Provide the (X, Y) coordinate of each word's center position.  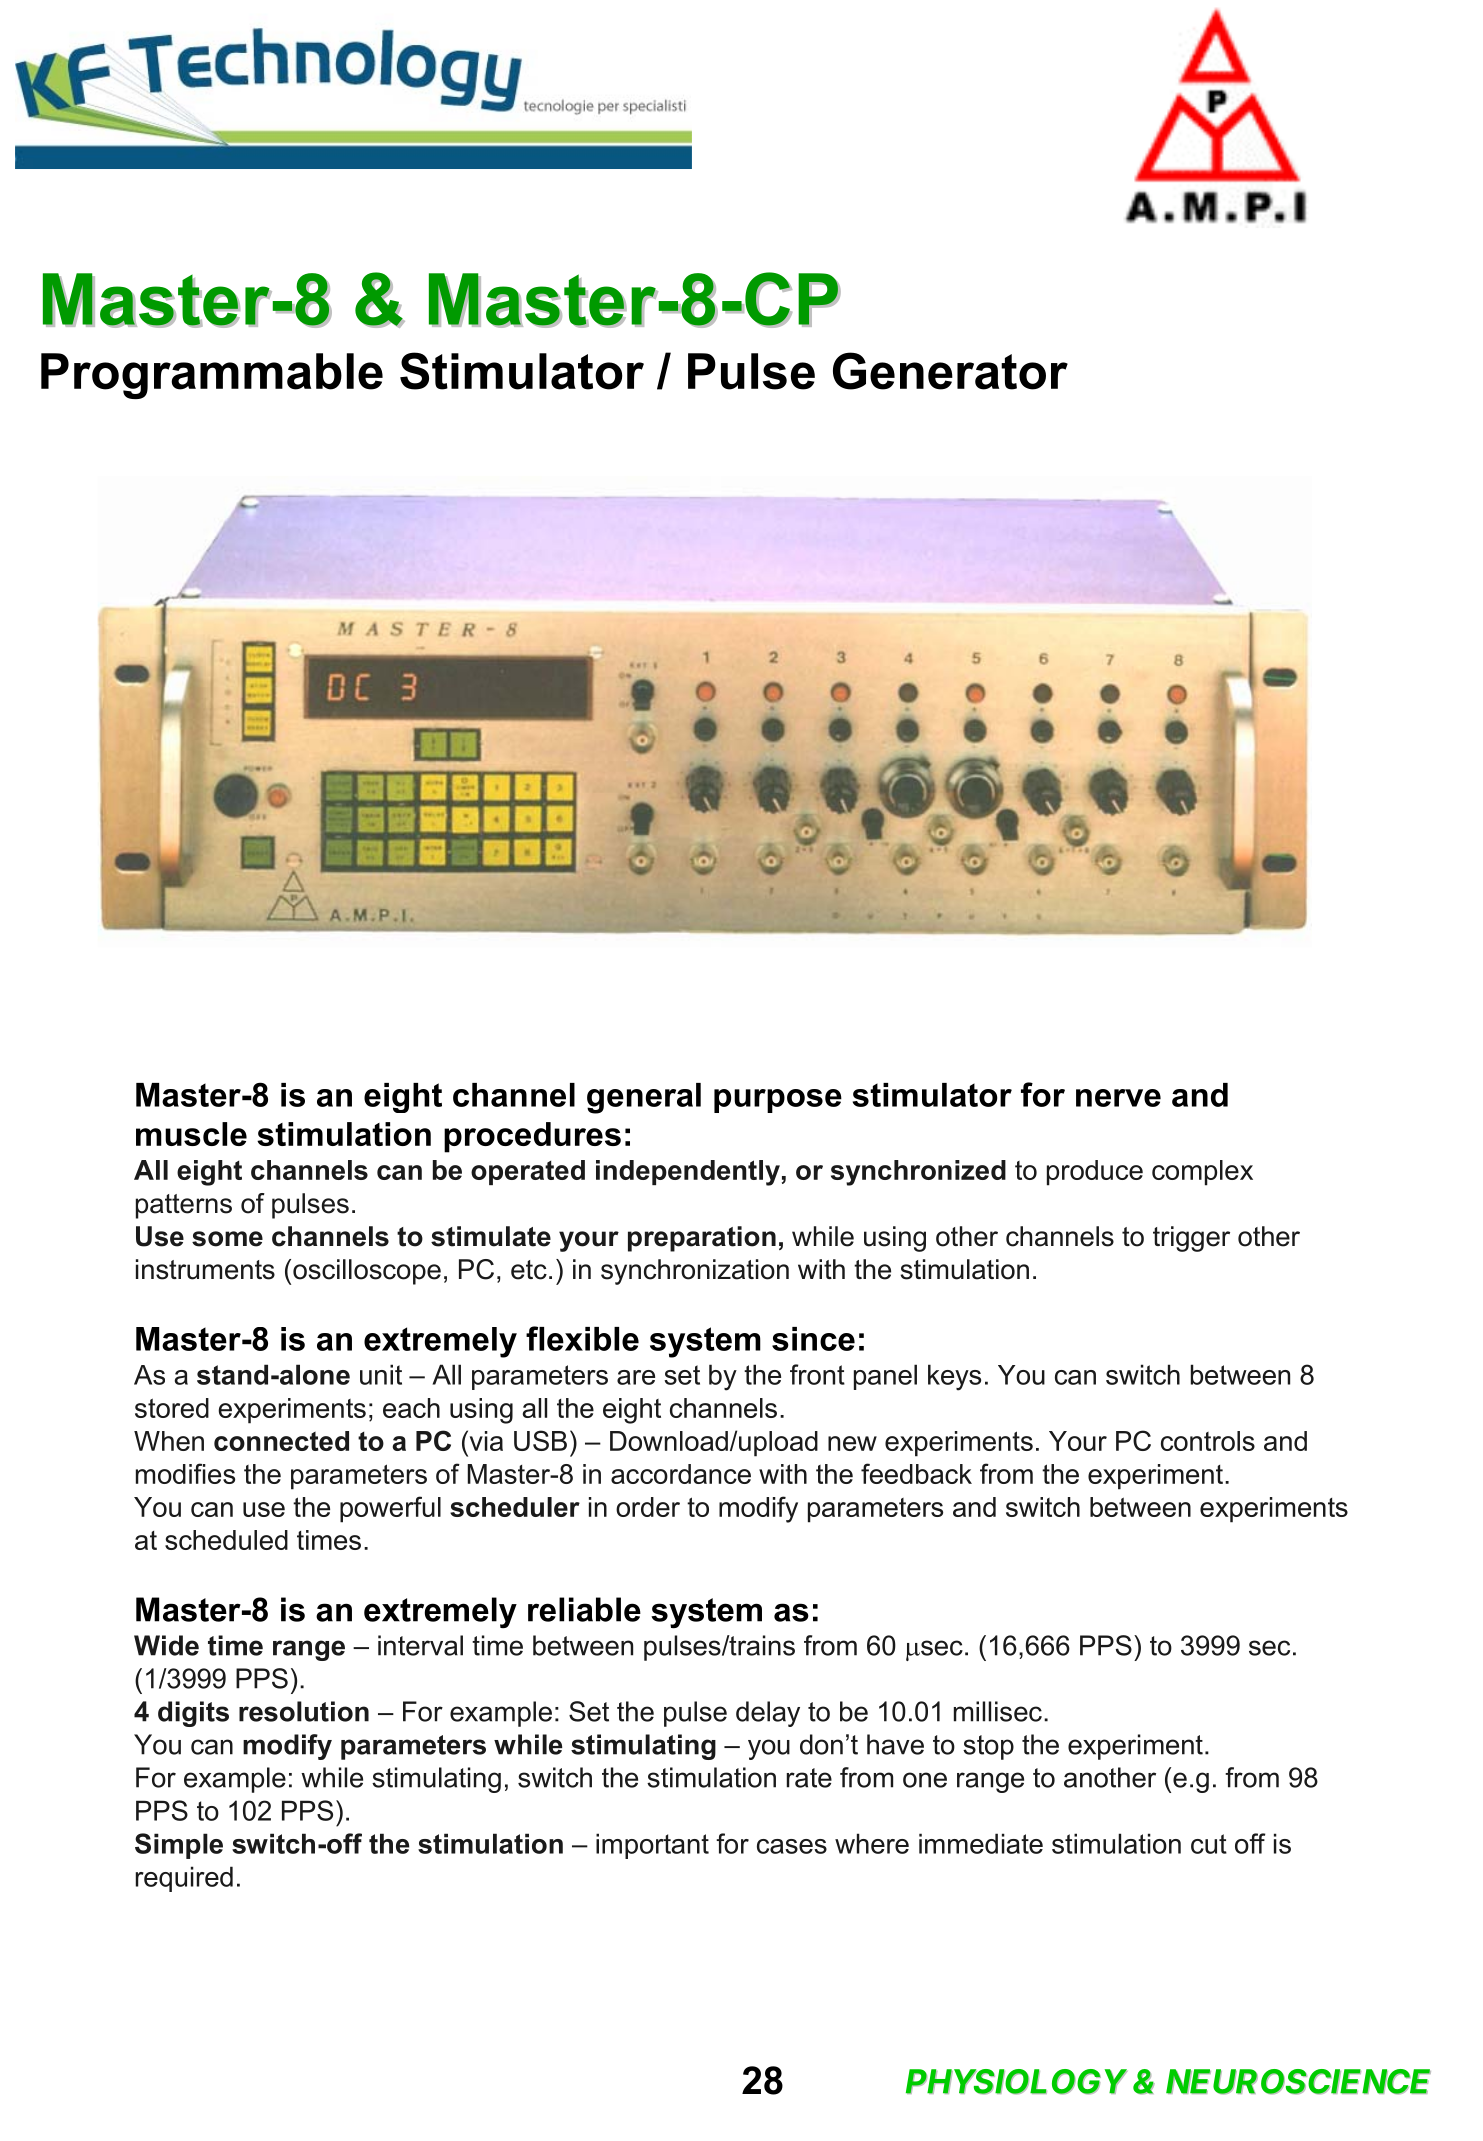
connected (281, 1441)
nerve (1118, 1098)
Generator (950, 371)
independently (688, 1173)
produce (1095, 1173)
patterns (184, 1206)
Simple (179, 1846)
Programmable (212, 376)
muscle (191, 1134)
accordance (681, 1474)
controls (1208, 1441)
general (644, 1098)
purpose (778, 1101)
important (652, 1846)
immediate (981, 1843)
